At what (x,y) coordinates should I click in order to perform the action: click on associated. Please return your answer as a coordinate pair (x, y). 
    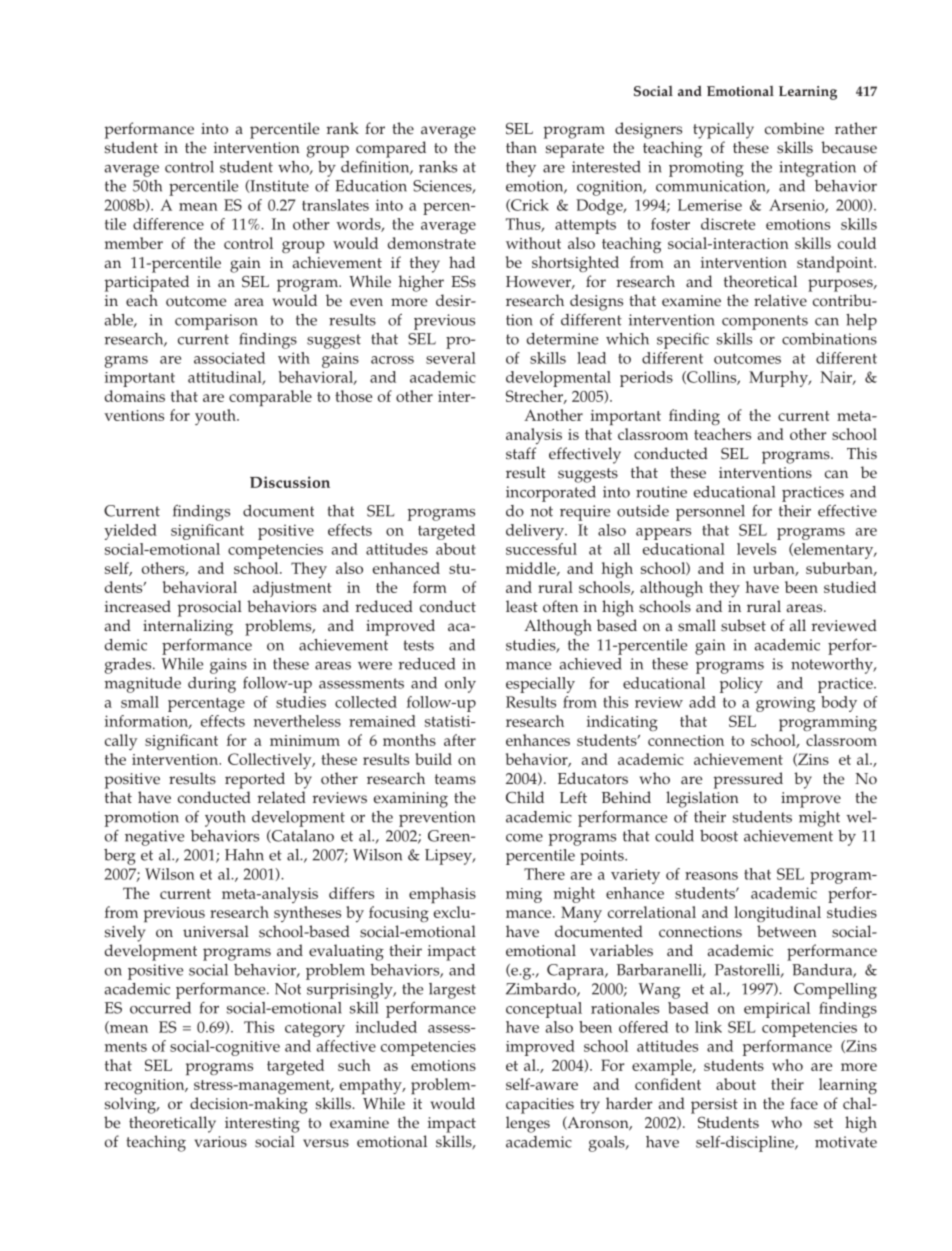
    Looking at the image, I should click on (229, 358).
